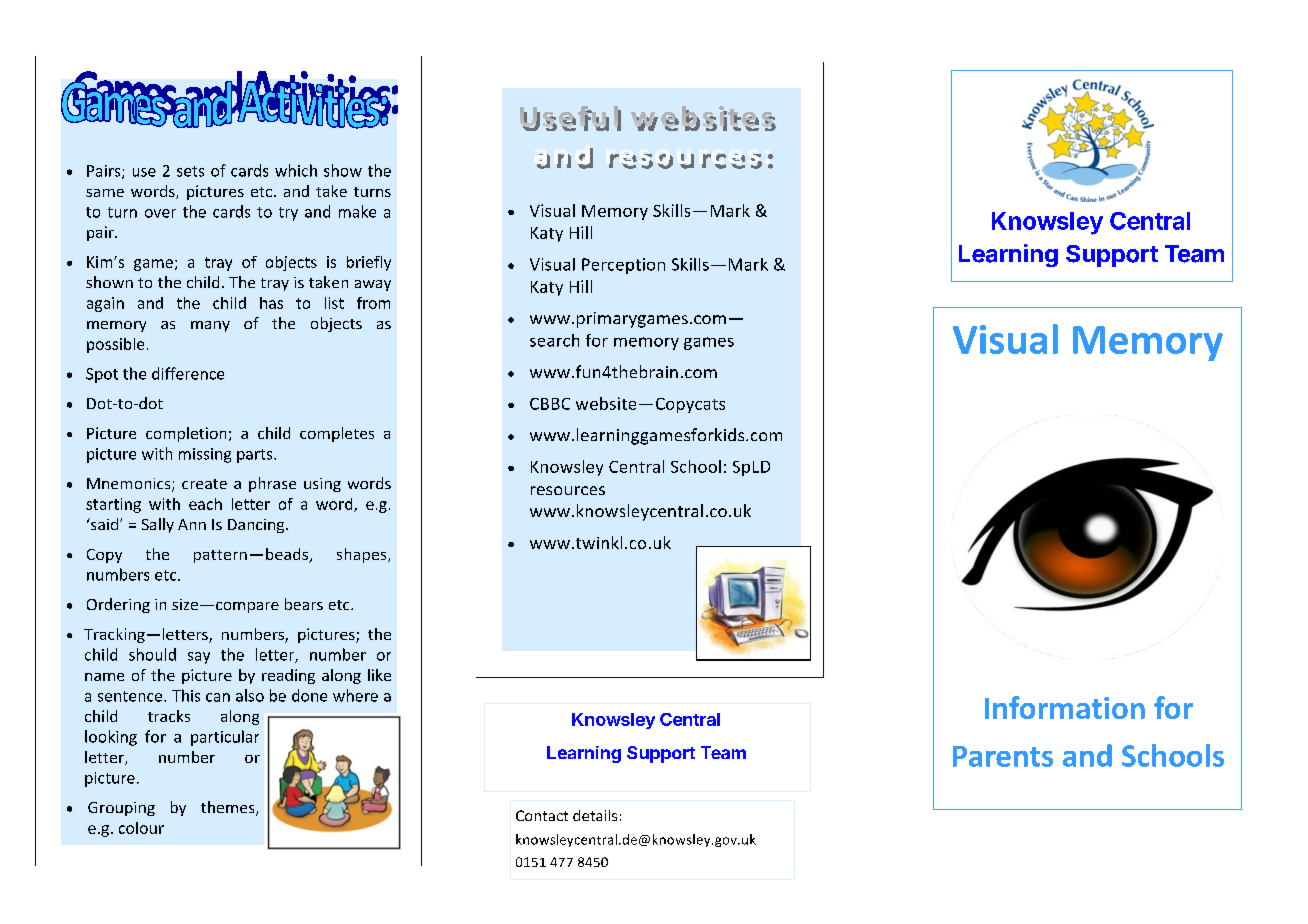 The width and height of the screenshot is (1308, 924). I want to click on Parents, so click(1003, 756).
